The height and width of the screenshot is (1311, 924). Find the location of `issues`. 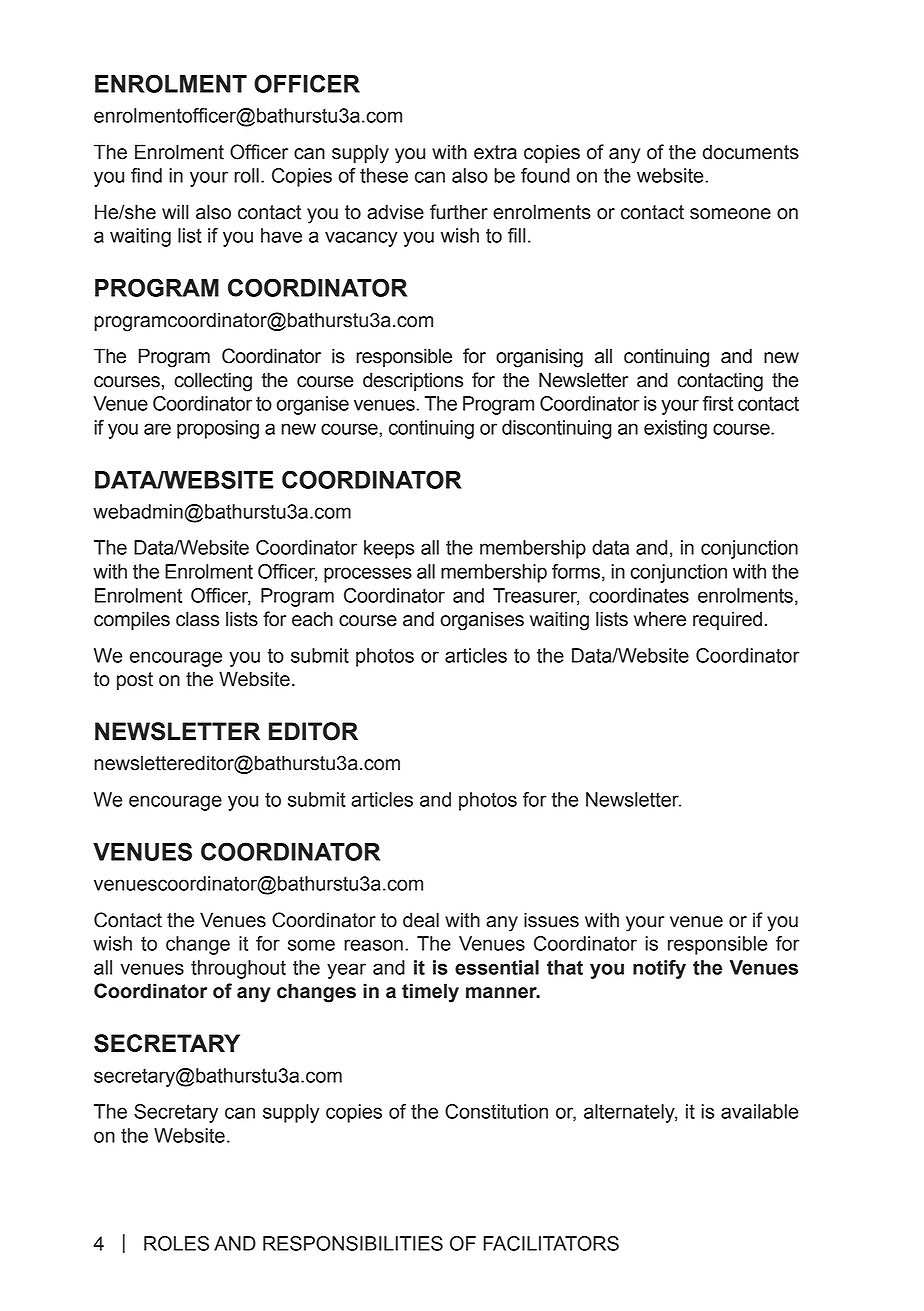

issues is located at coordinates (551, 920).
